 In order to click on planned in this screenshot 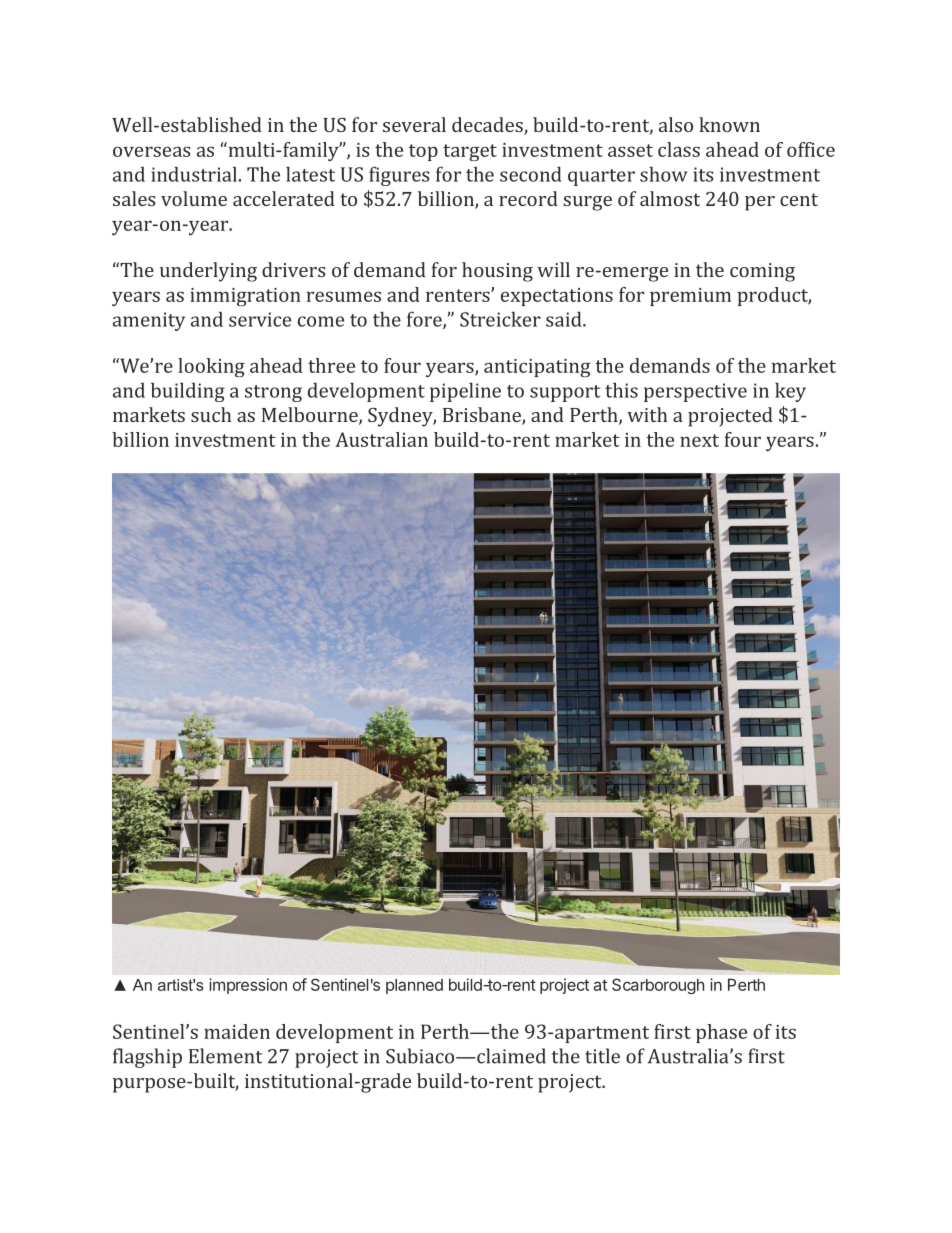, I will do `click(414, 986)`.
